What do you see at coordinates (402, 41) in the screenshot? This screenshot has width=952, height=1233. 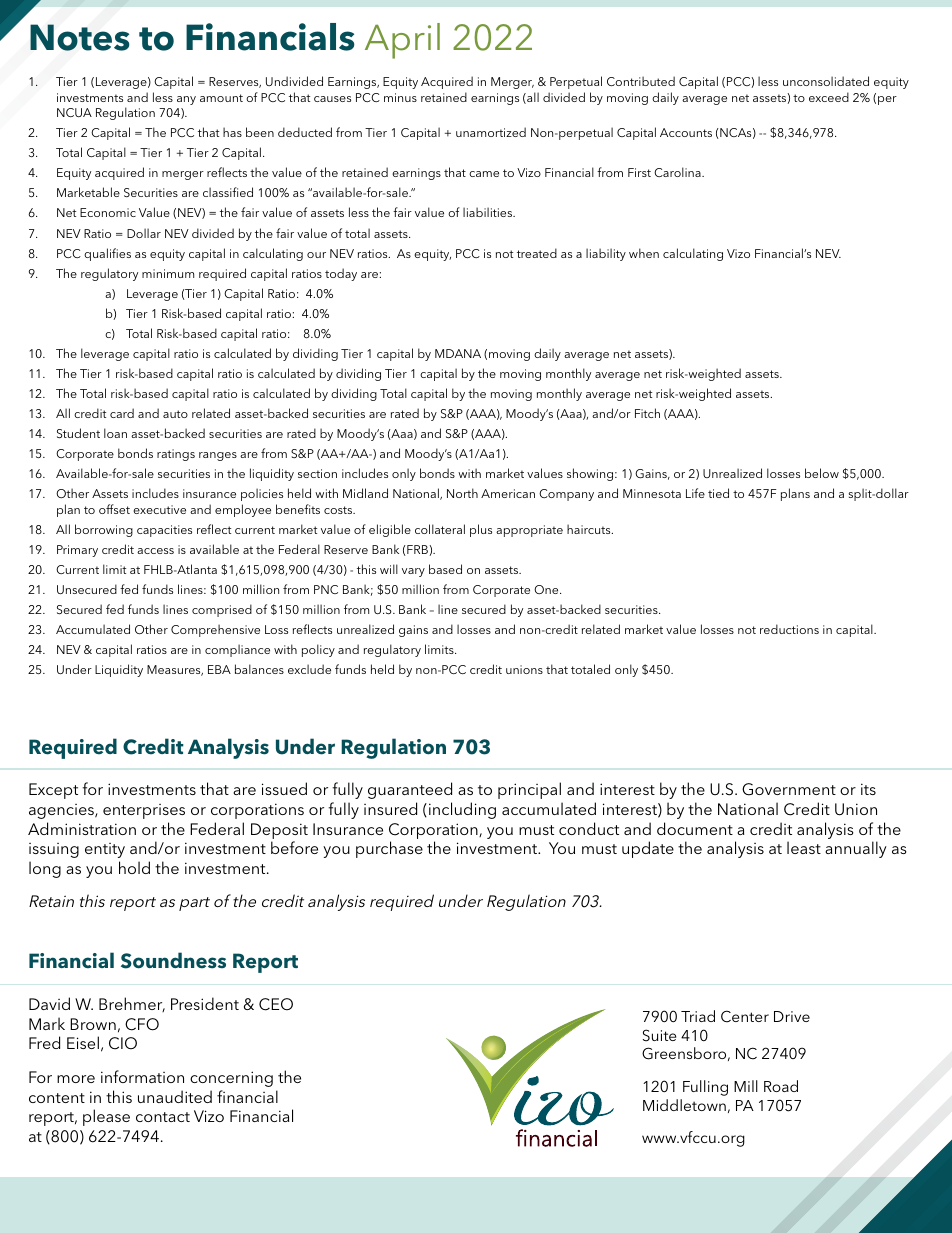 I see `April` at bounding box center [402, 41].
